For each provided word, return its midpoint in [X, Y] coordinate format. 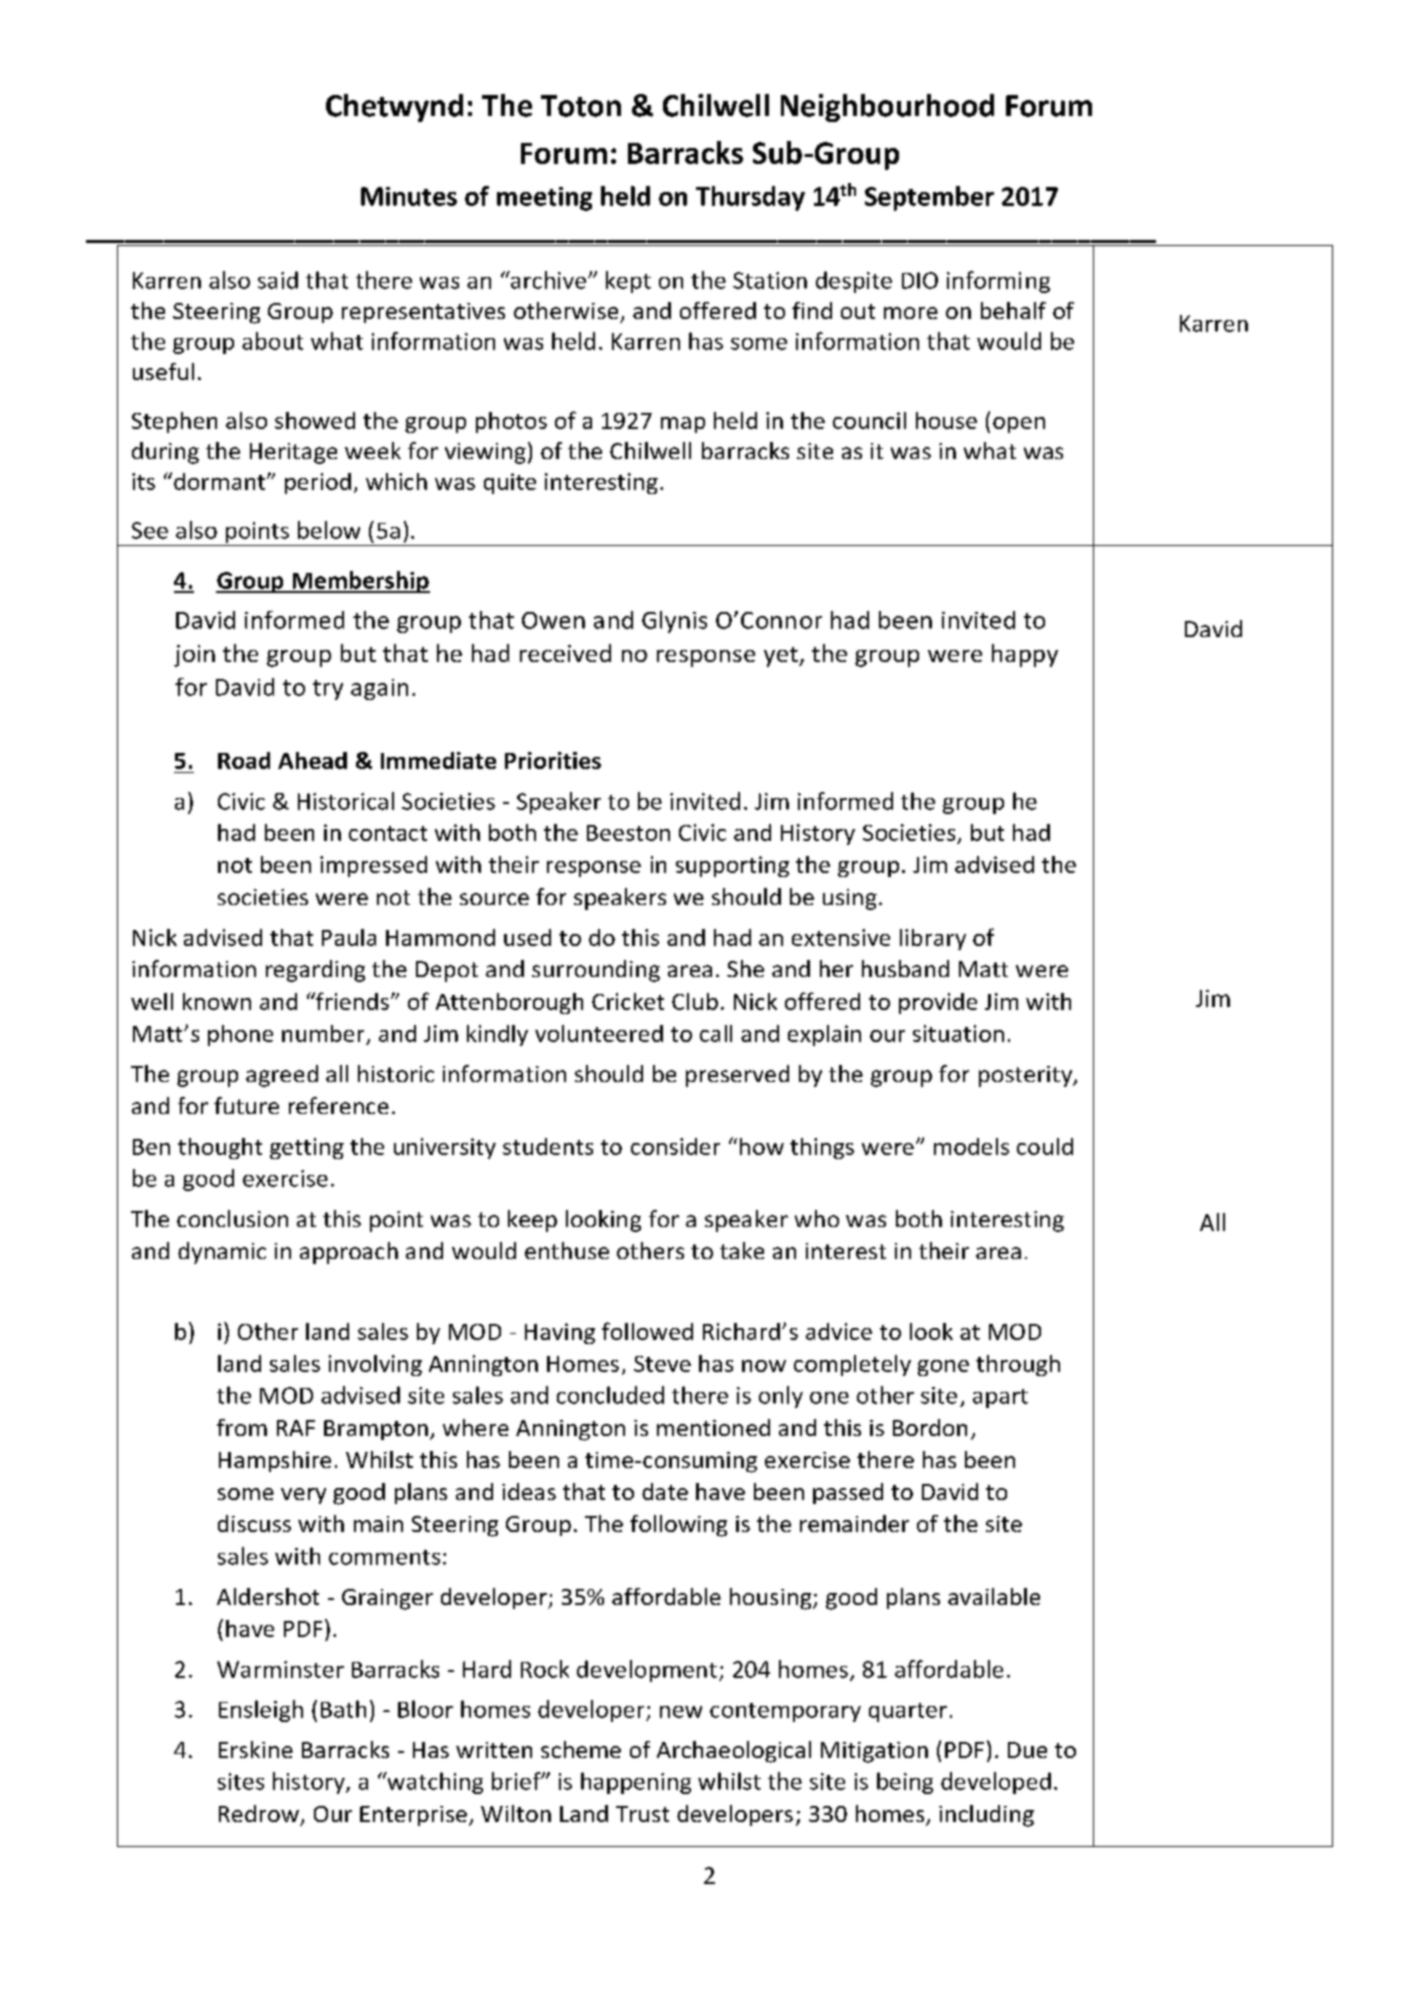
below [329, 530]
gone [943, 1368]
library [933, 939]
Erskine [256, 1749]
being [905, 1783]
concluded [610, 1395]
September [929, 198]
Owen [553, 620]
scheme [581, 1749]
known [217, 1001]
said [278, 280]
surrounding [596, 971]
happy [1025, 655]
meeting [544, 199]
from [242, 1427]
